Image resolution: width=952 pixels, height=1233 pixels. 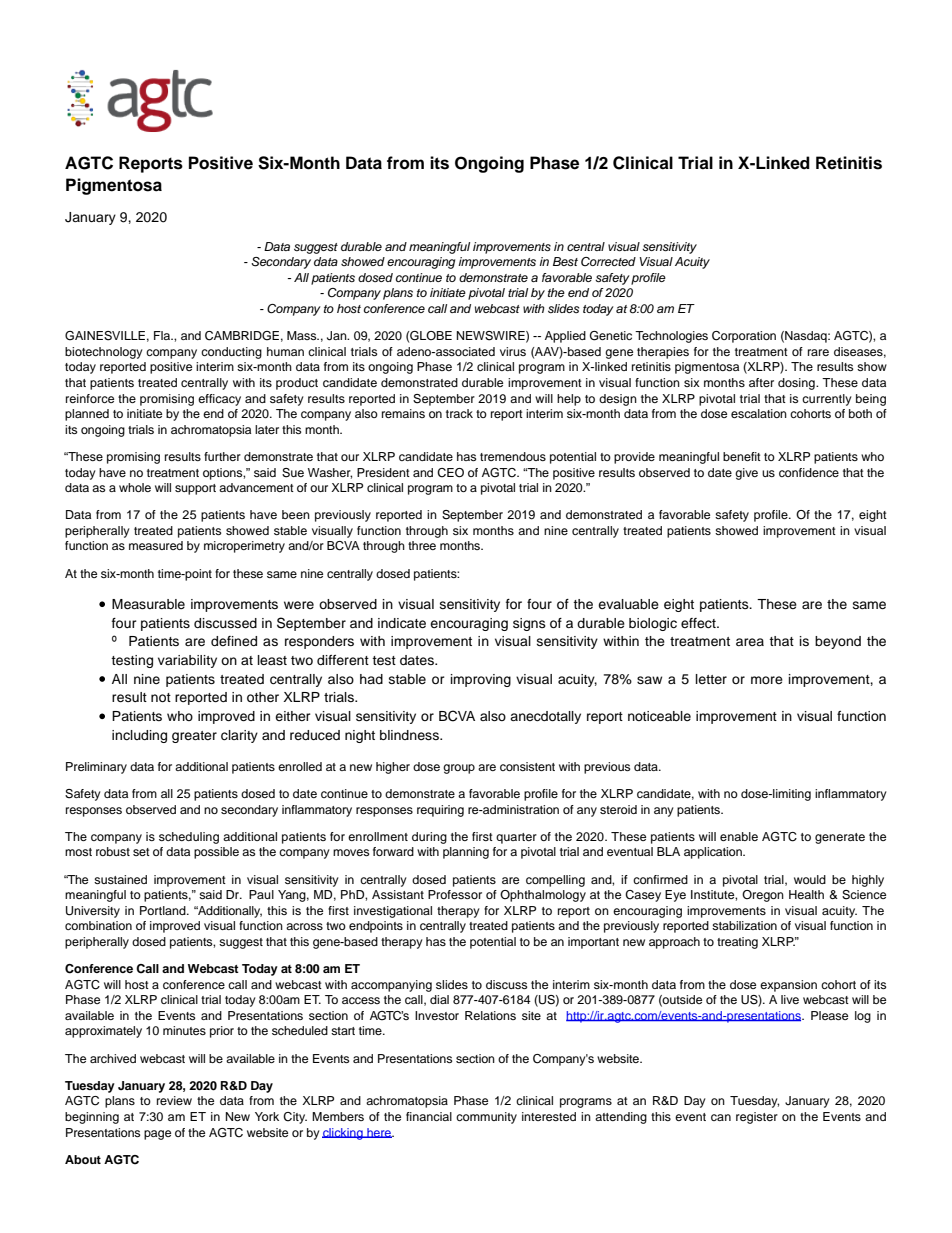 I want to click on measured, so click(x=156, y=545).
